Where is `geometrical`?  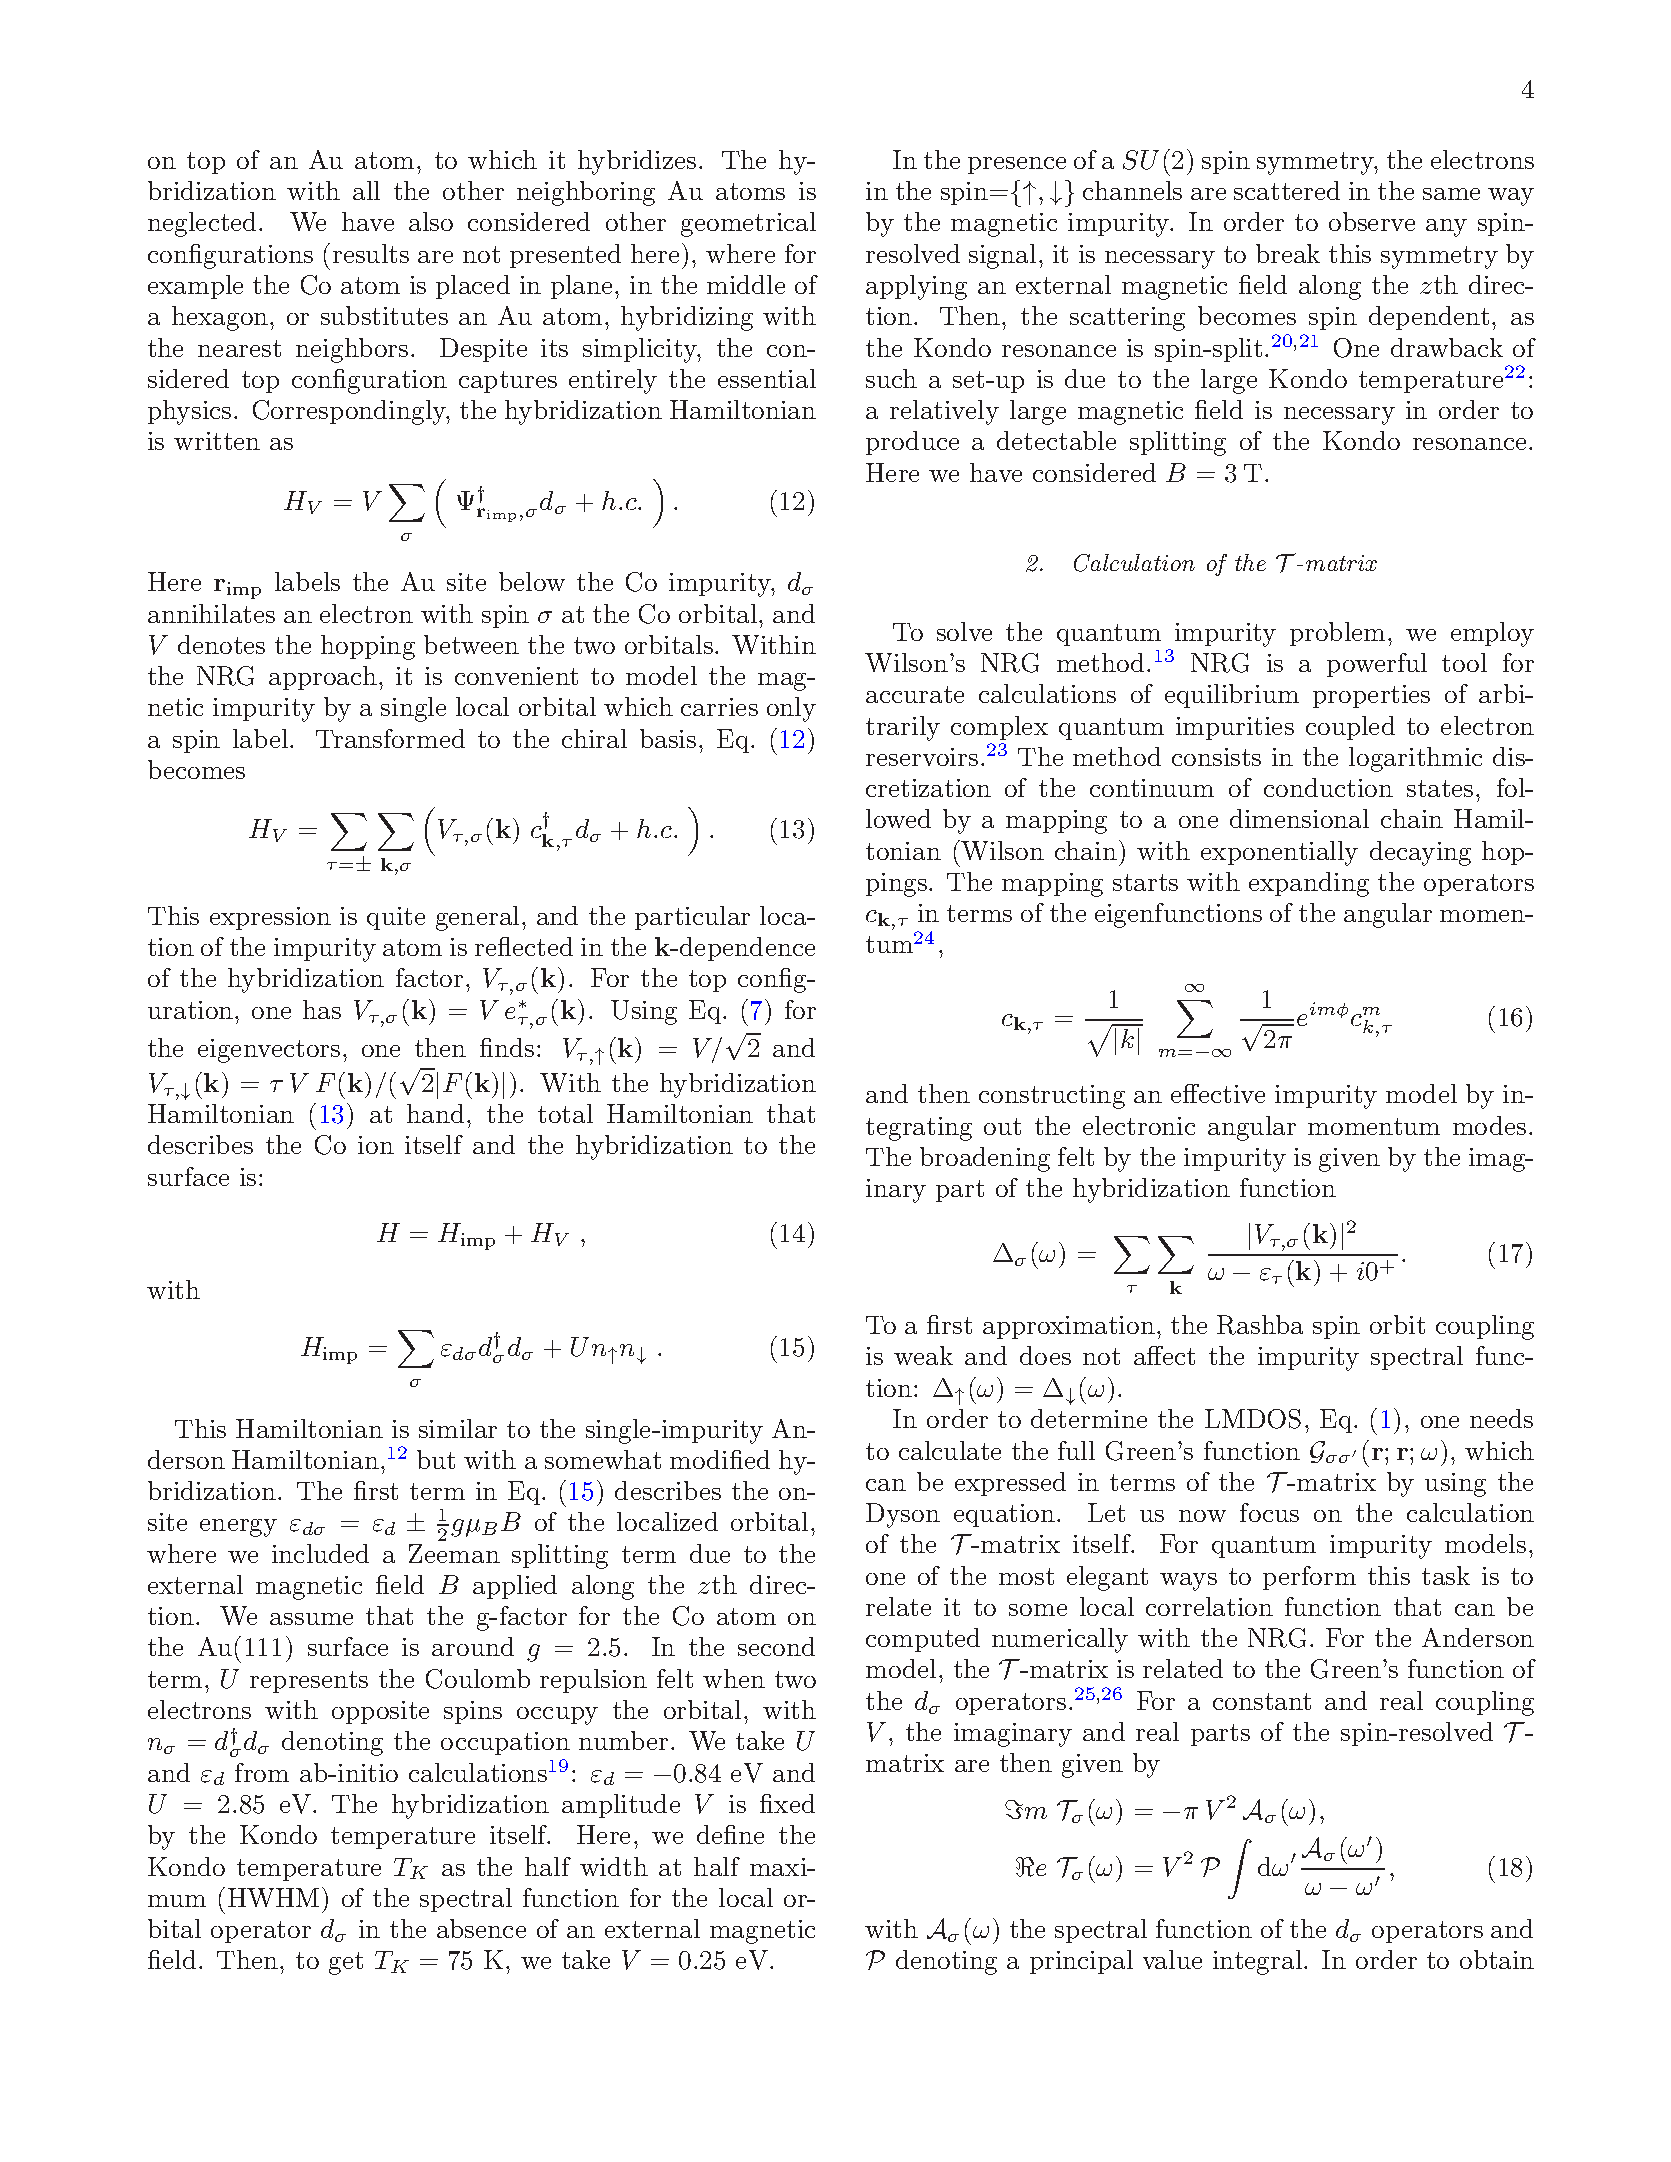
geometrical is located at coordinates (748, 224).
